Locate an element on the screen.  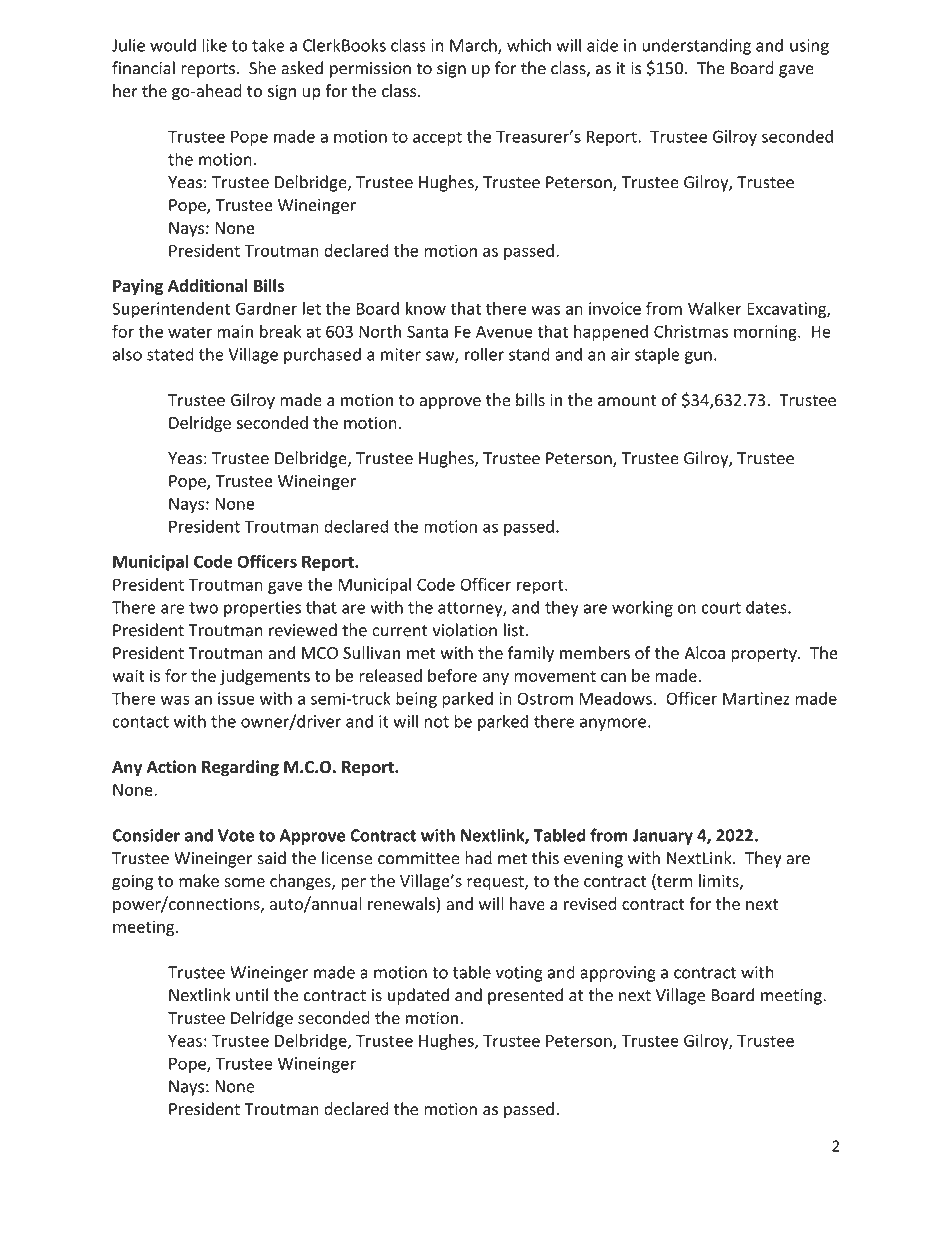
voting is located at coordinates (519, 974).
